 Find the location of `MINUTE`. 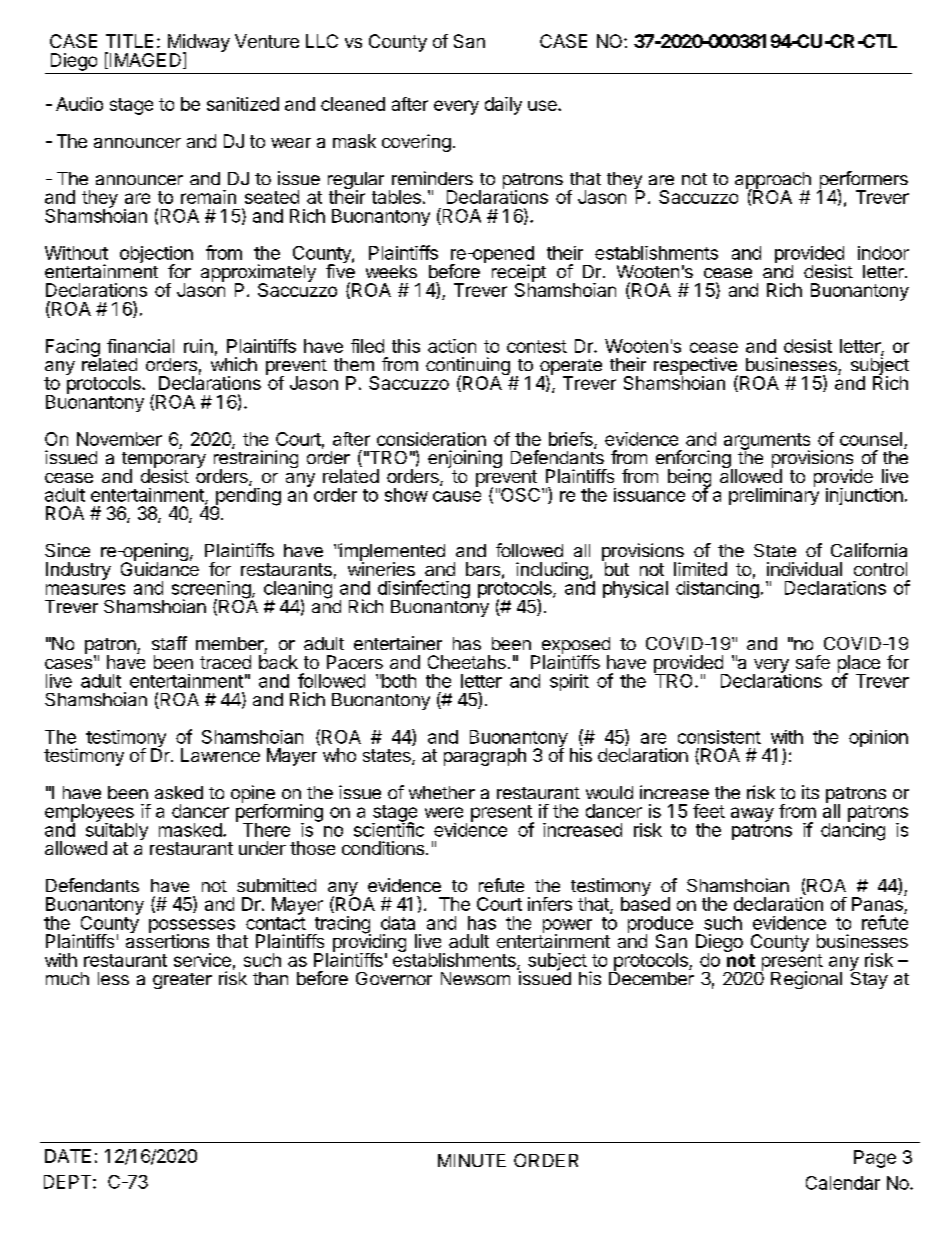

MINUTE is located at coordinates (472, 1160).
